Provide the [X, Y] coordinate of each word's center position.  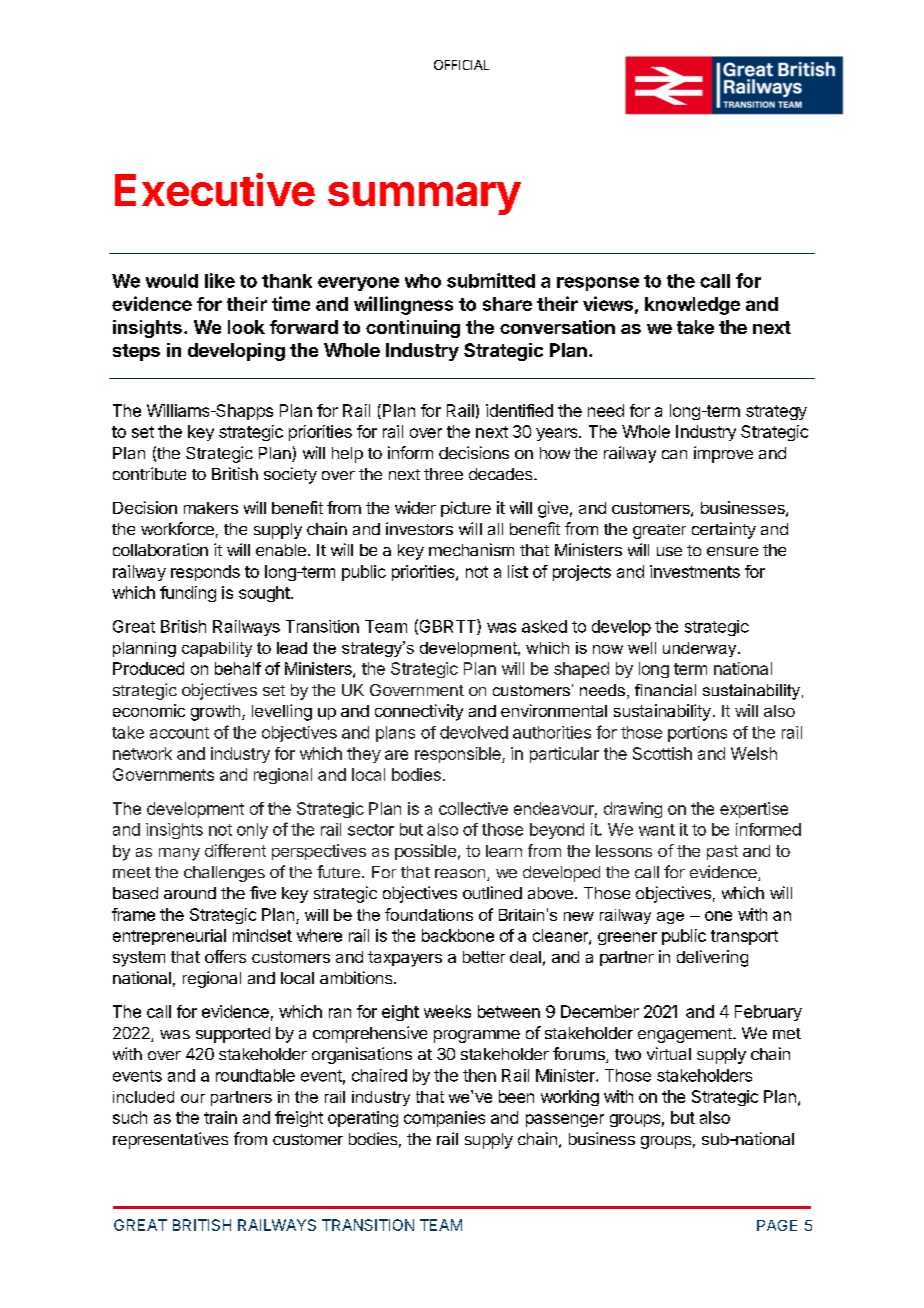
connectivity [419, 712]
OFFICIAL [461, 65]
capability [217, 649]
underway [701, 649]
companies [444, 1119]
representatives [170, 1140]
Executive [215, 189]
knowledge [692, 306]
